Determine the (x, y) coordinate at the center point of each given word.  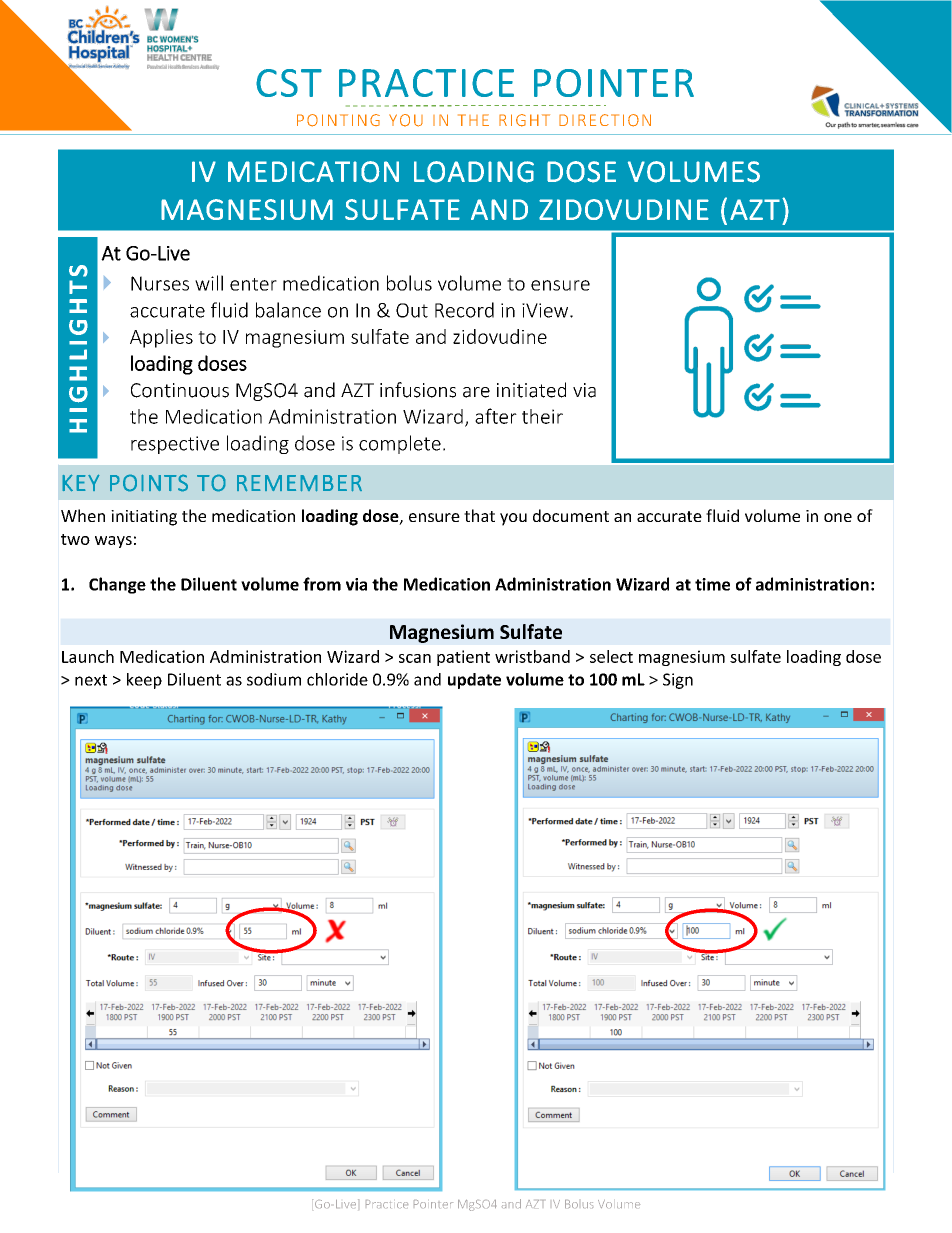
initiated (531, 390)
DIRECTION (605, 120)
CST (289, 83)
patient (463, 658)
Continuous (180, 390)
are (476, 392)
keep (144, 681)
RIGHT (524, 120)
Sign (678, 681)
